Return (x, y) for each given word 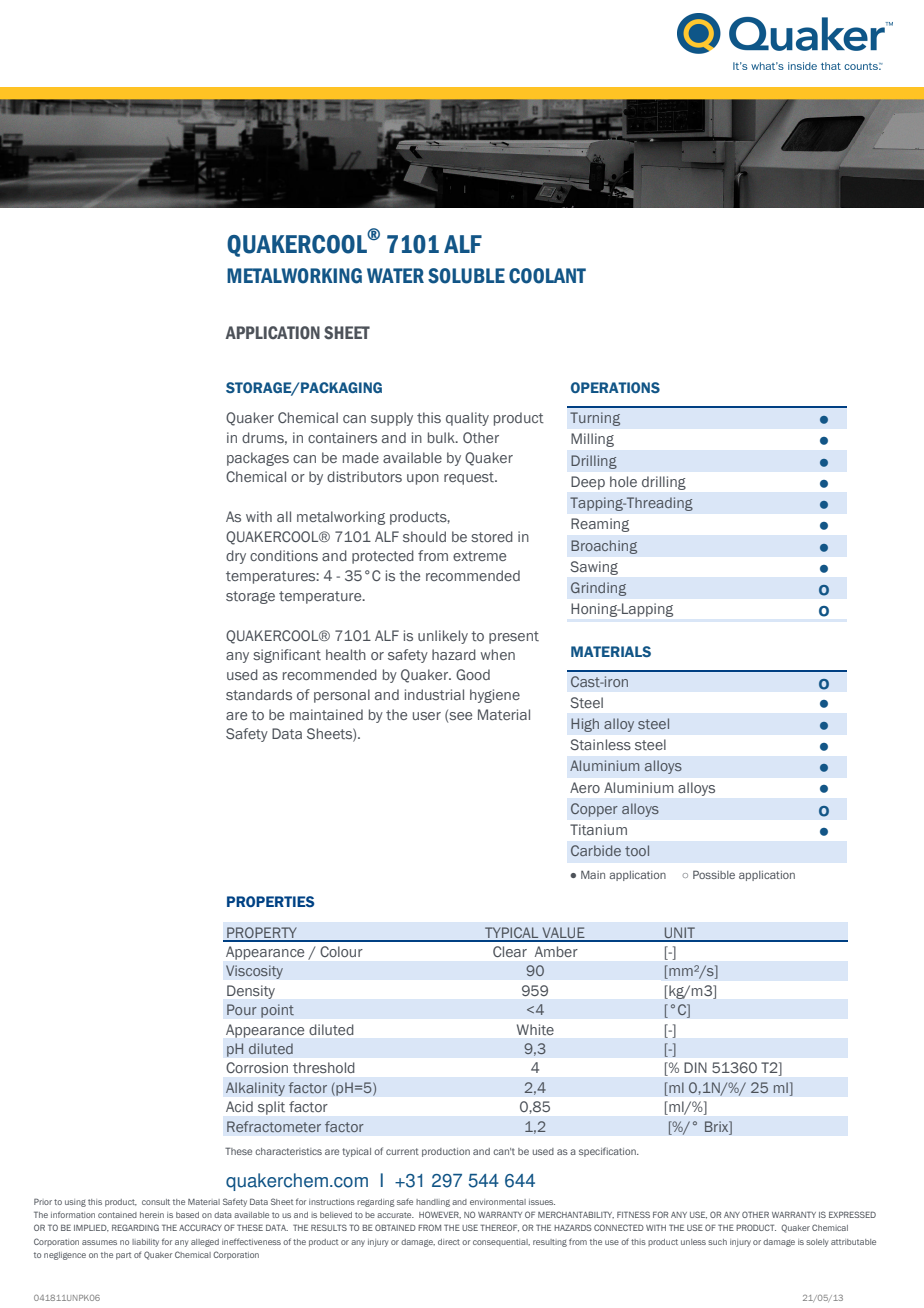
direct (449, 1242)
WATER (395, 275)
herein (152, 1215)
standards (259, 694)
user (427, 716)
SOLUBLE (466, 276)
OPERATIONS (615, 387)
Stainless (600, 744)
